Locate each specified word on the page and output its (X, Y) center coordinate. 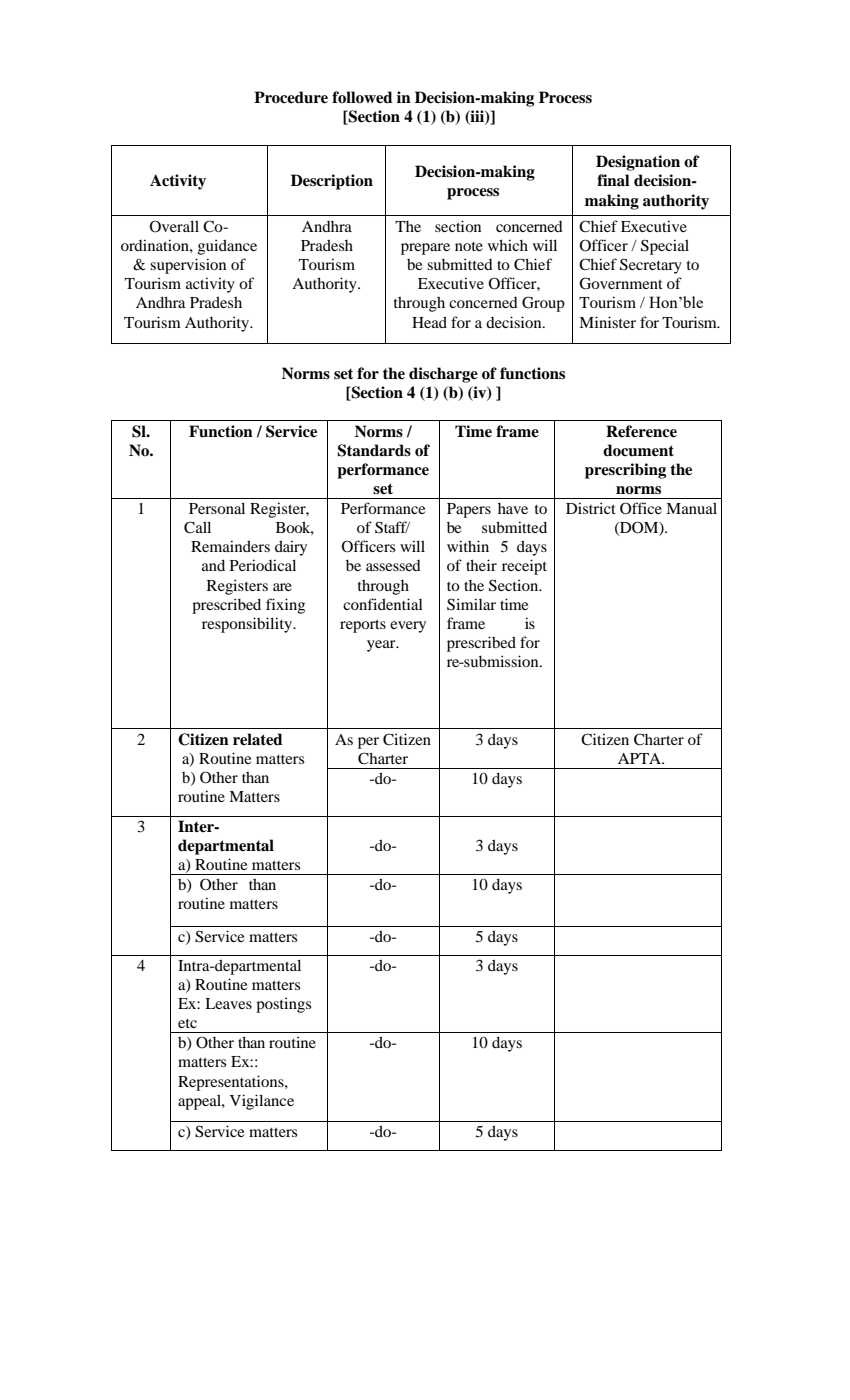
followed (362, 97)
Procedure (291, 97)
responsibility (248, 625)
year (382, 646)
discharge (443, 375)
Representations (232, 1083)
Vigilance (262, 1102)
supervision (188, 266)
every (408, 627)
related (258, 739)
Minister (607, 322)
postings (283, 1005)
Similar (471, 604)
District (591, 508)
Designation (638, 163)
